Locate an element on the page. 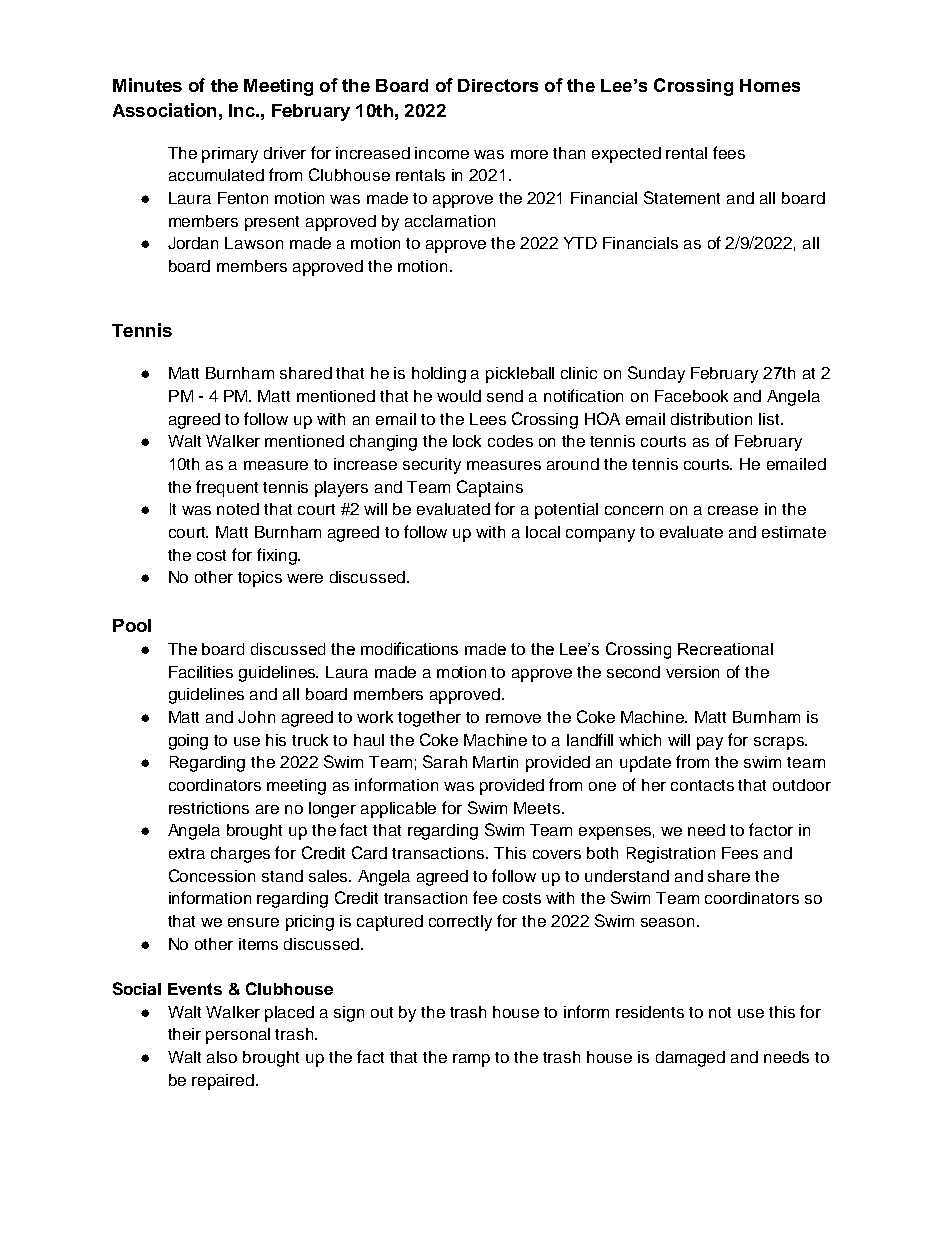 This image has width=952, height=1233. Directors is located at coordinates (498, 85).
